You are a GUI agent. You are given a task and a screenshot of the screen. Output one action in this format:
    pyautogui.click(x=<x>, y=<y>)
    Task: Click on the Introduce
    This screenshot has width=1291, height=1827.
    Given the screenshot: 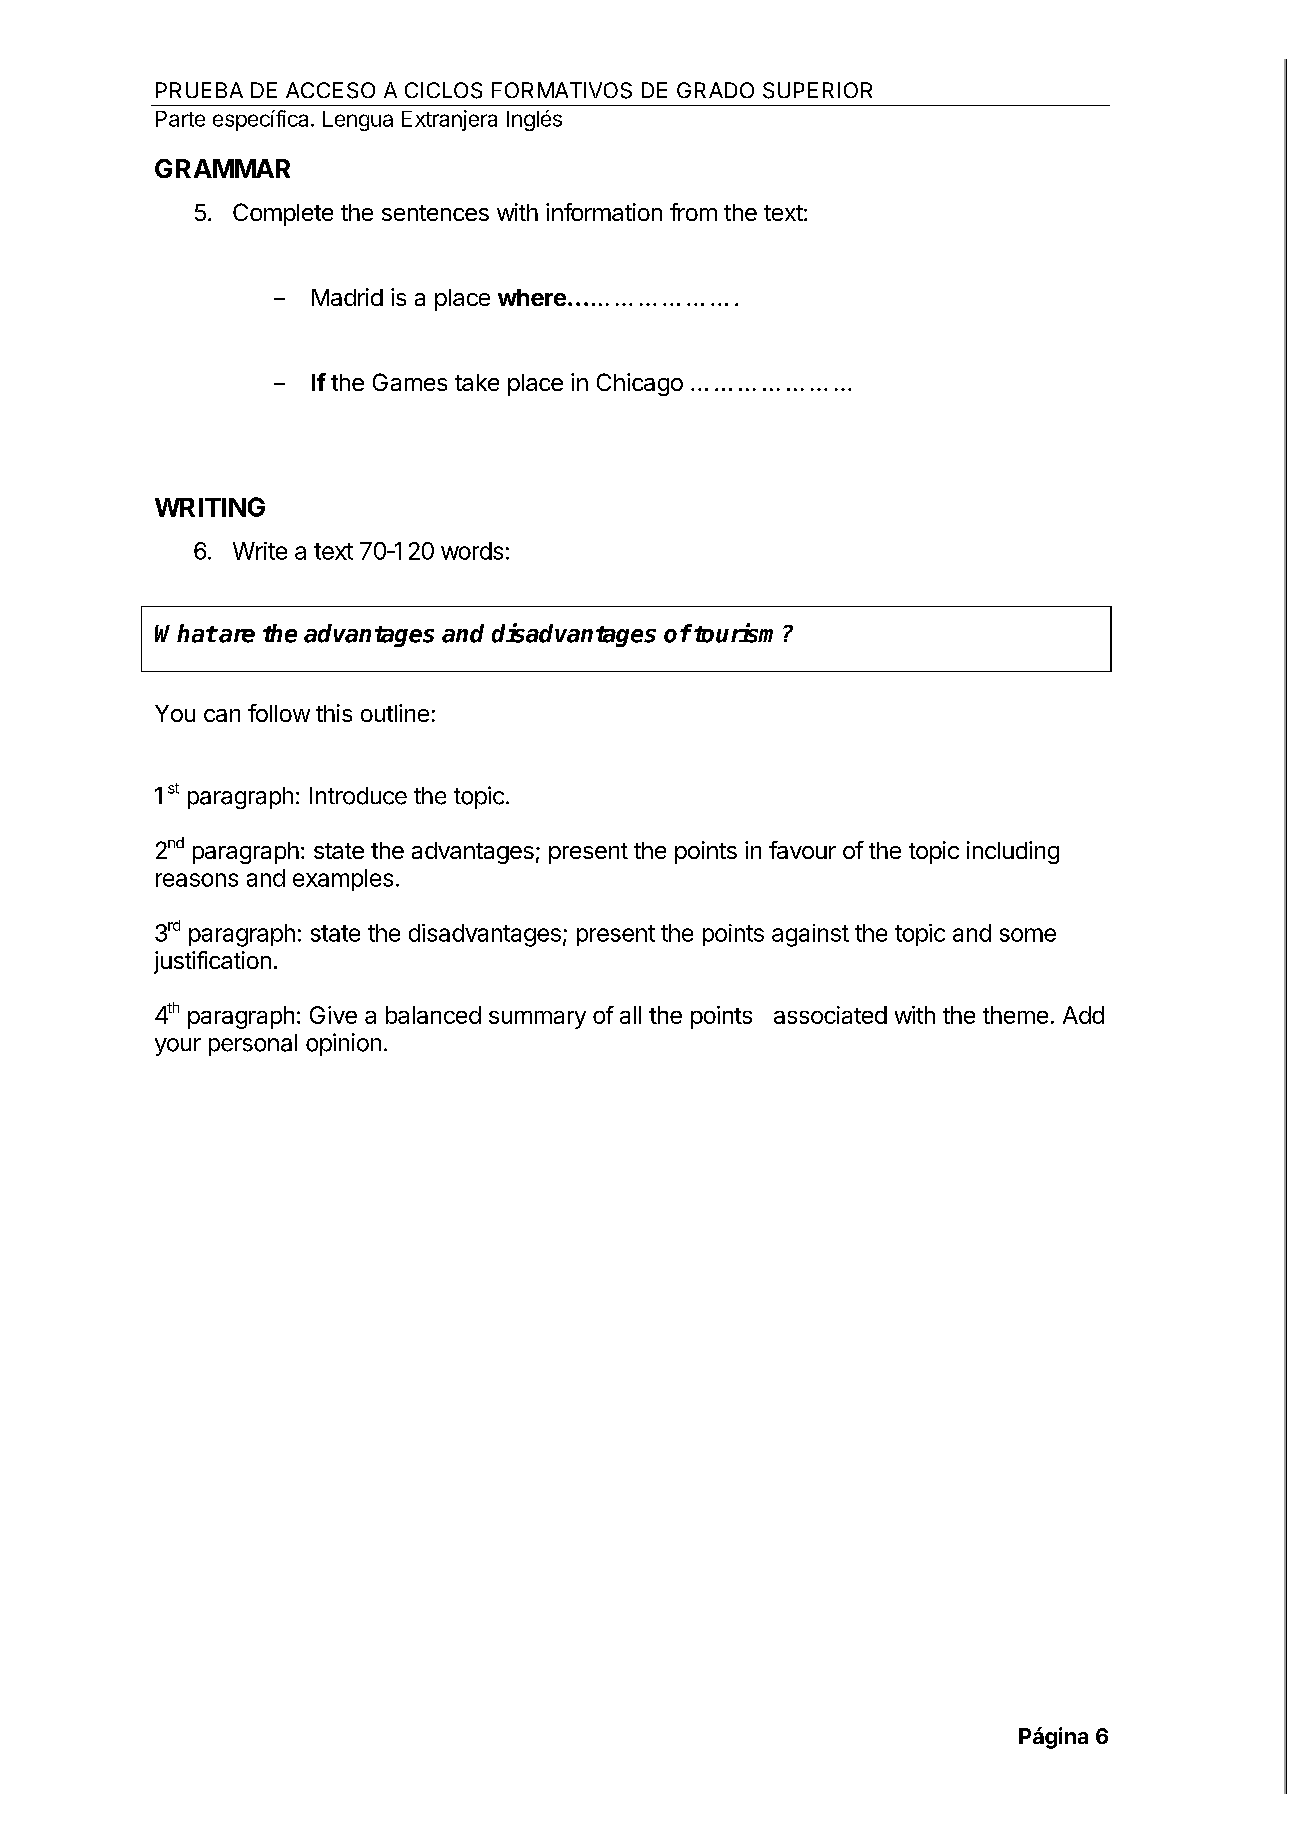 What is the action you would take?
    pyautogui.click(x=358, y=796)
